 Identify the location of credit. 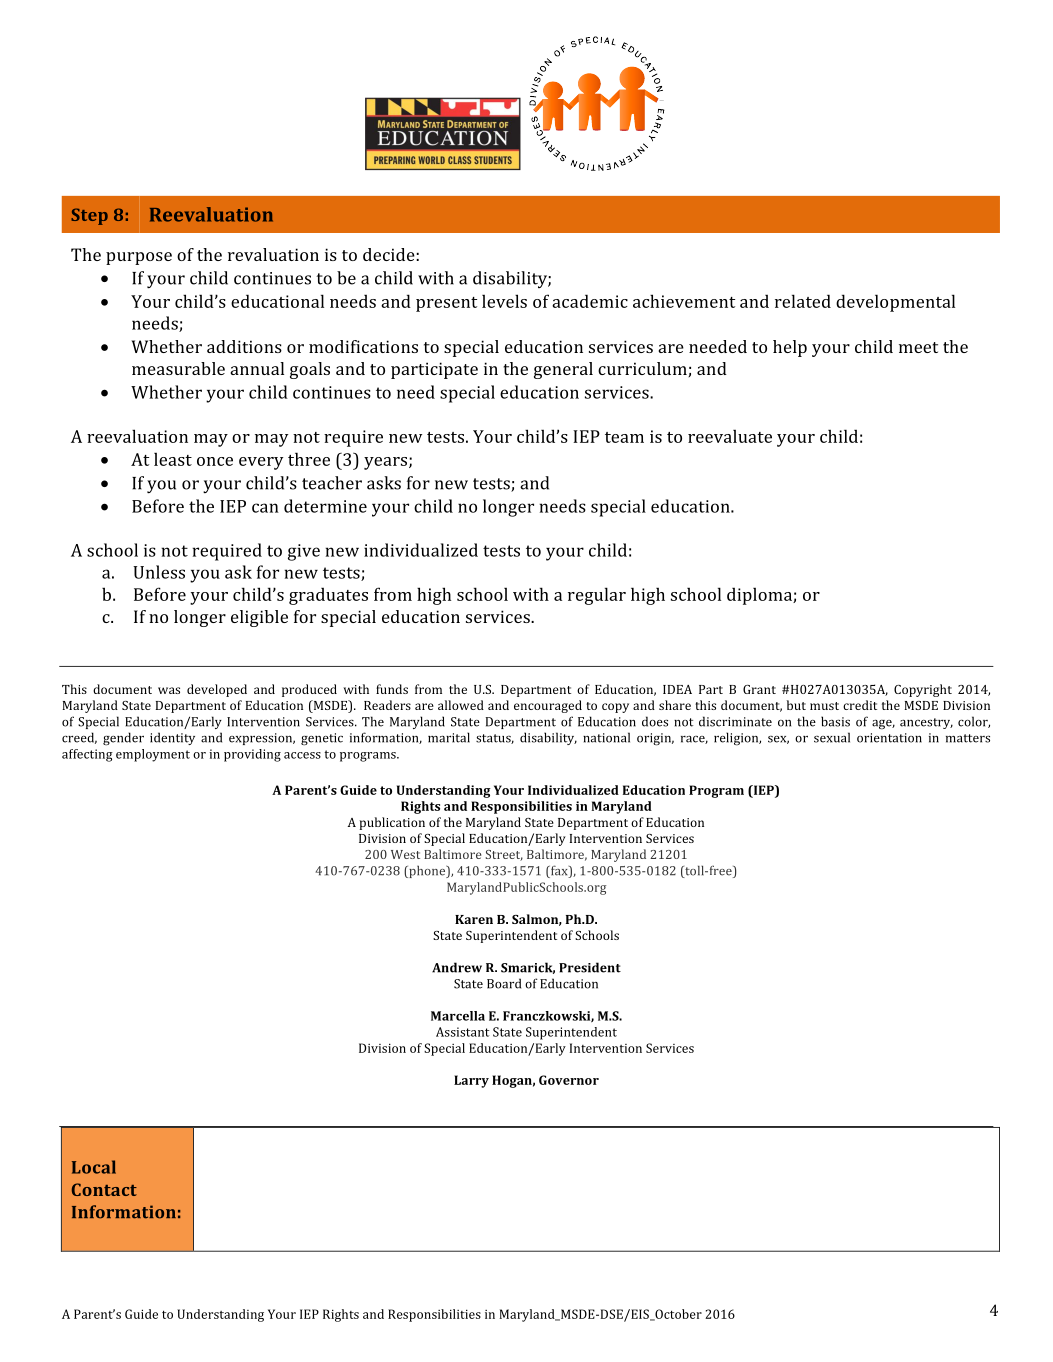
(860, 705).
